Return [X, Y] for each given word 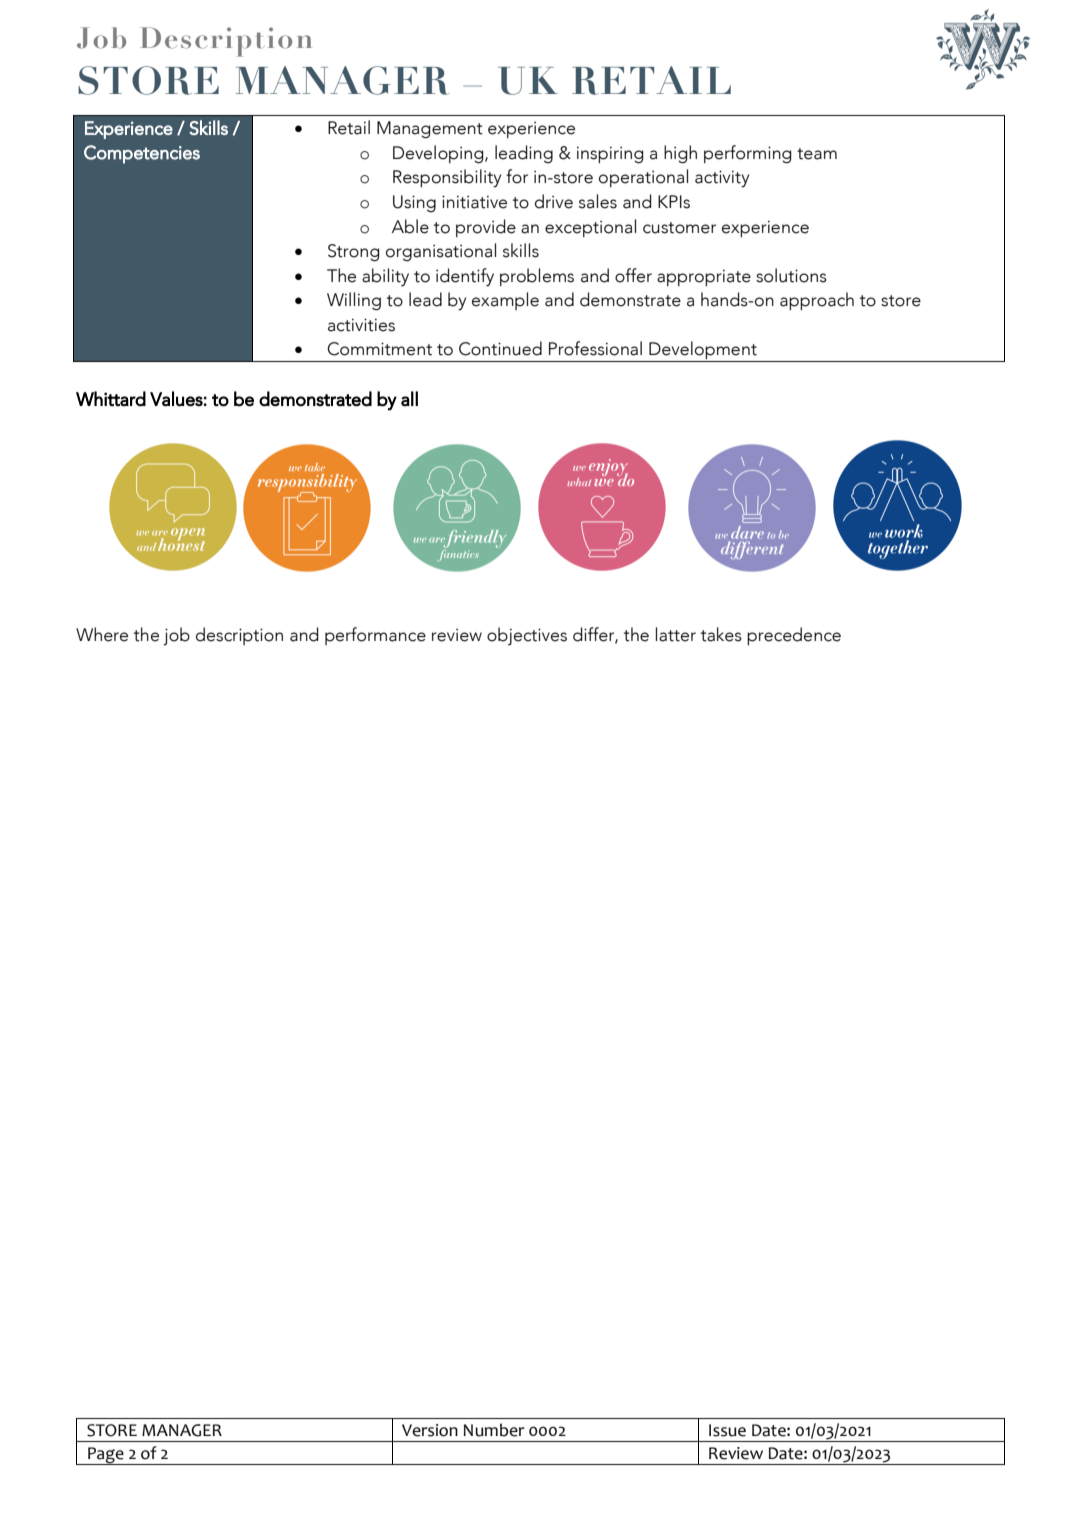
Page [106, 1456]
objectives [527, 636]
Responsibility [447, 178]
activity [722, 179]
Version [430, 1430]
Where [102, 634]
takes [721, 634]
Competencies [142, 154]
